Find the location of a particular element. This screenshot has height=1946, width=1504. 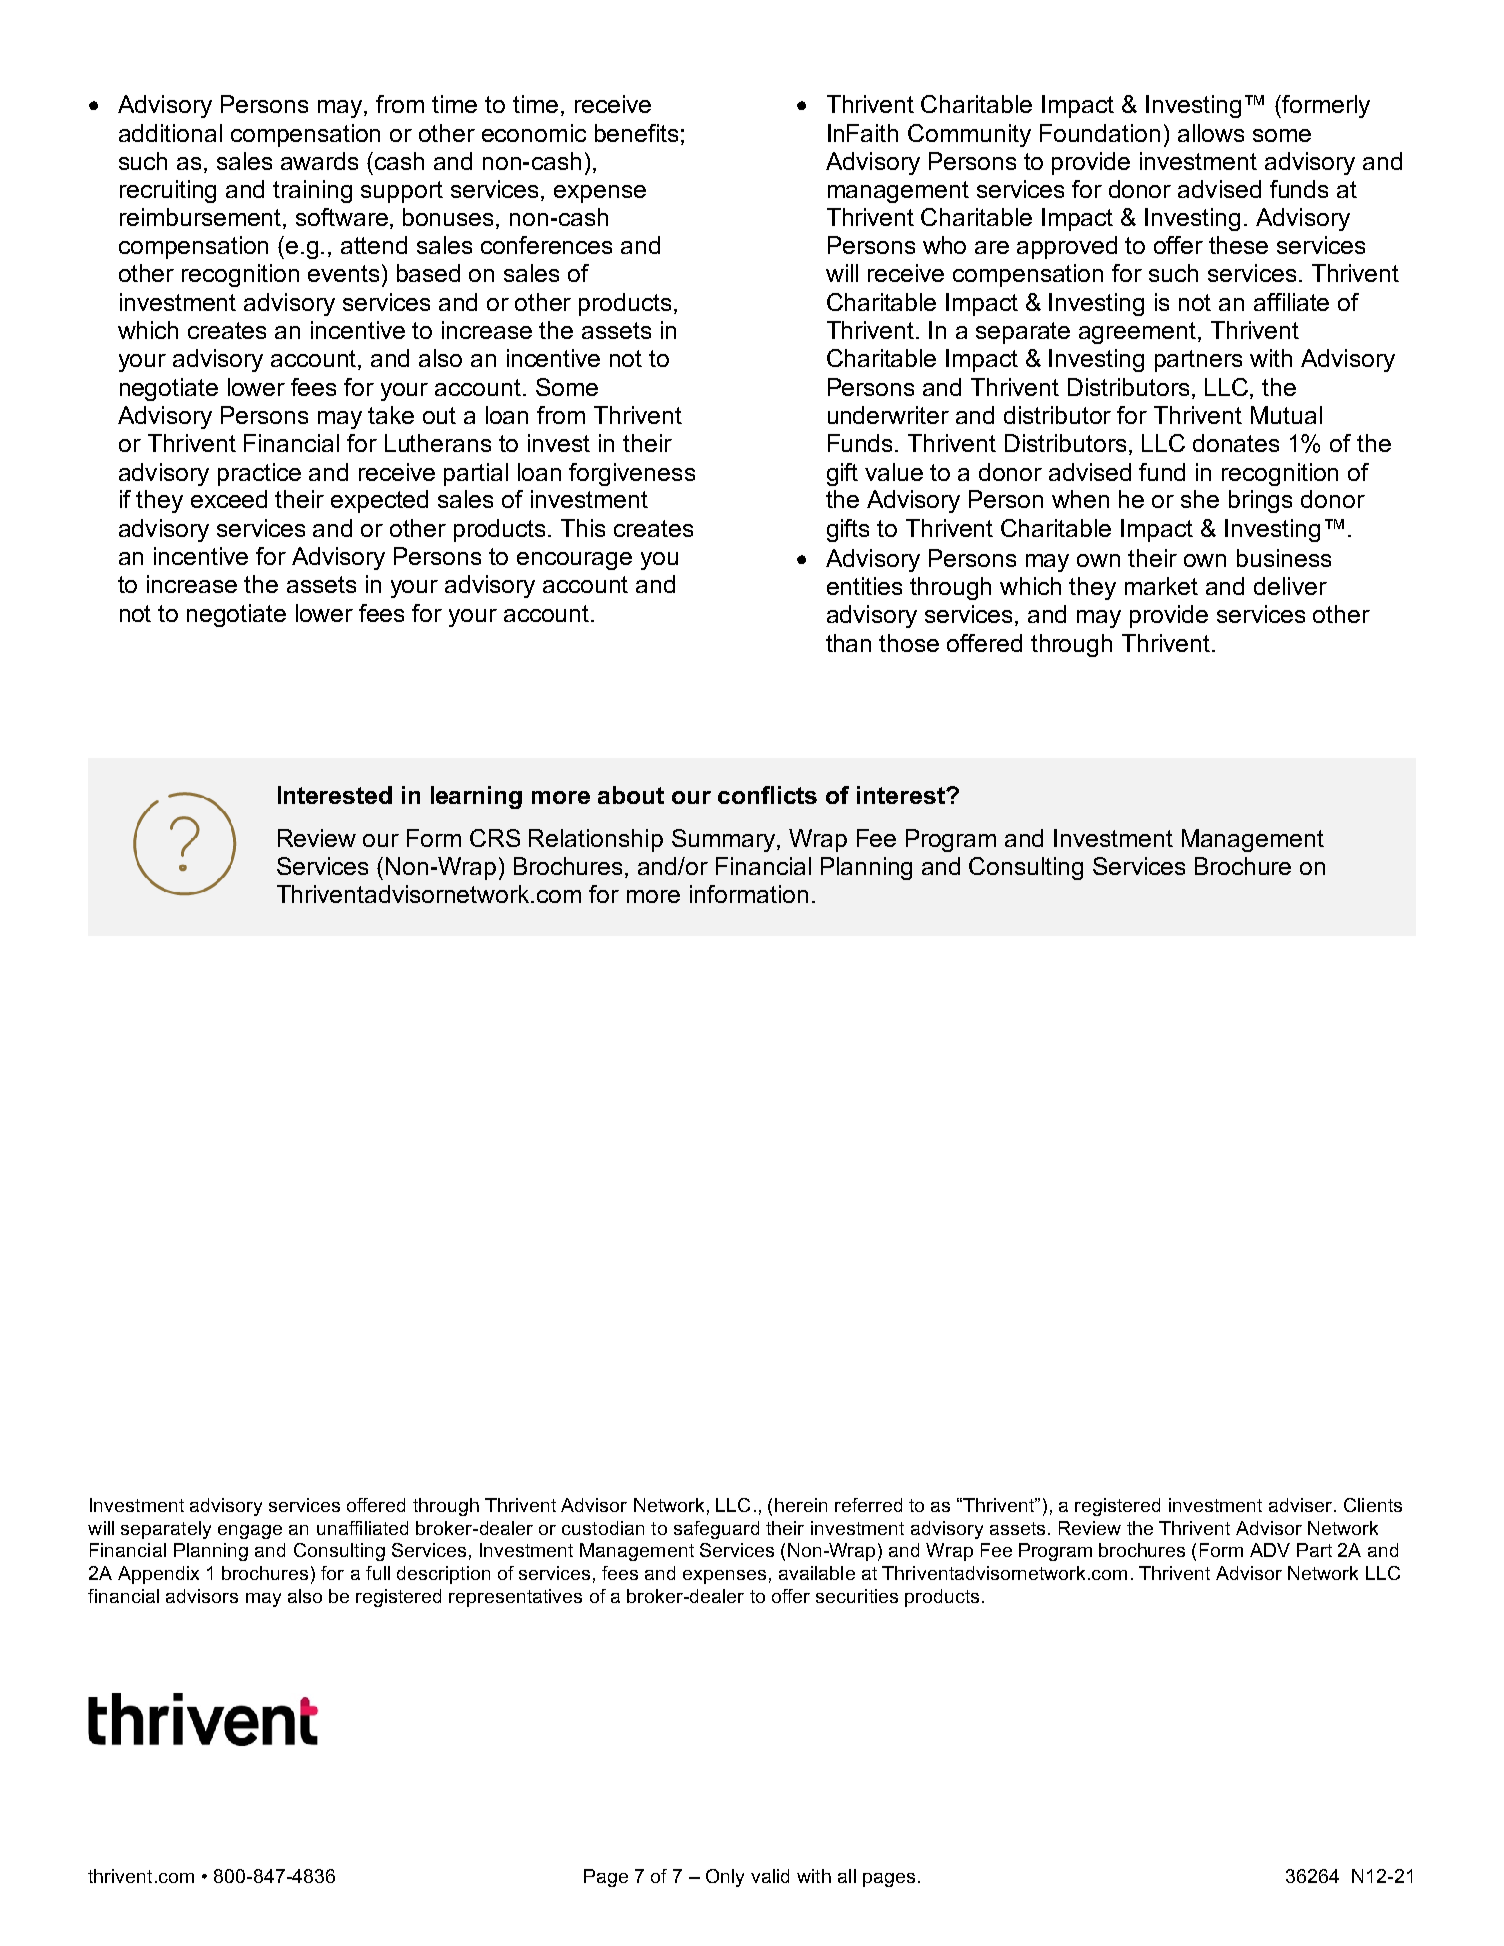

adviser is located at coordinates (1300, 1505).
